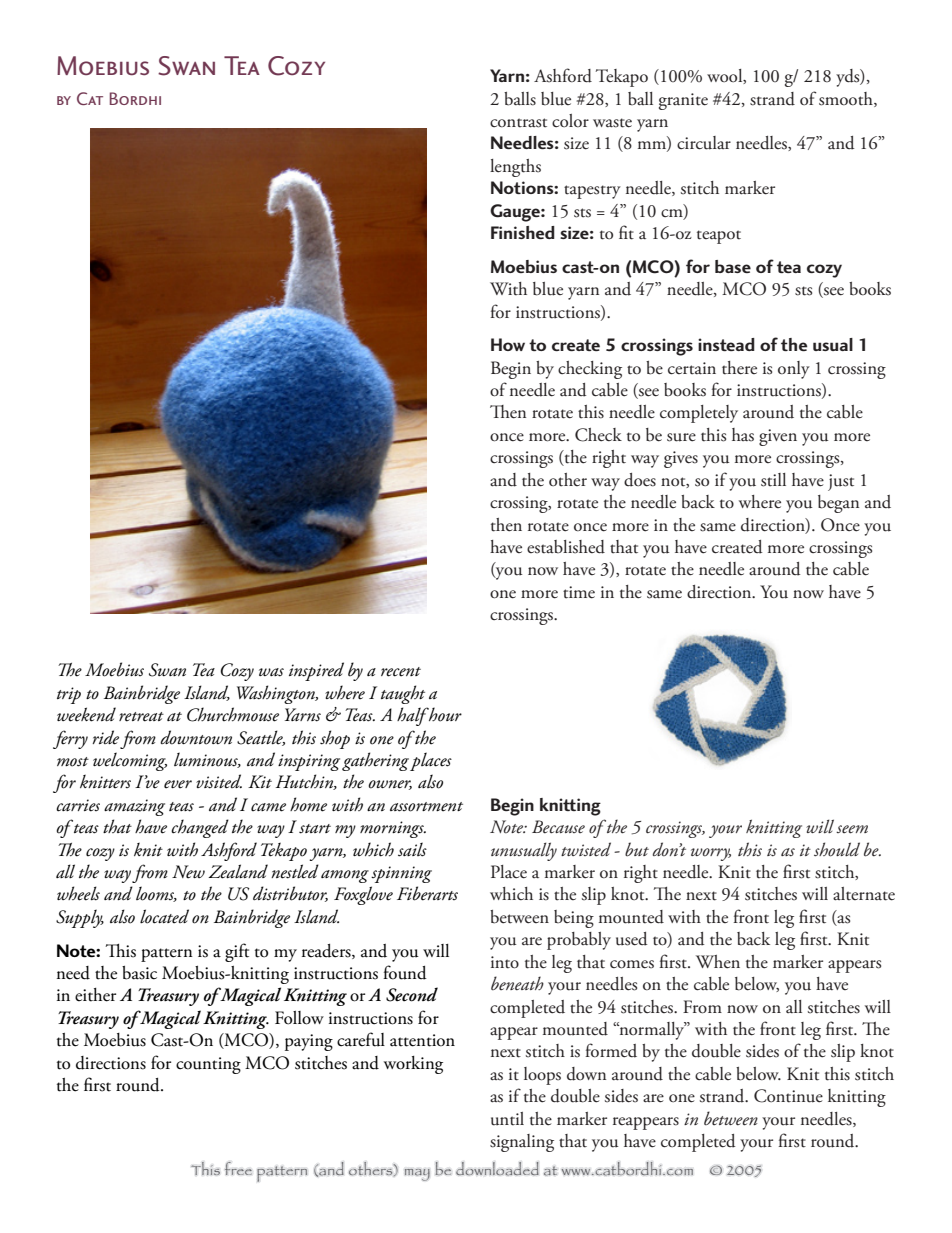 Image resolution: width=952 pixels, height=1233 pixels. What do you see at coordinates (704, 143) in the screenshot?
I see `circular` at bounding box center [704, 143].
